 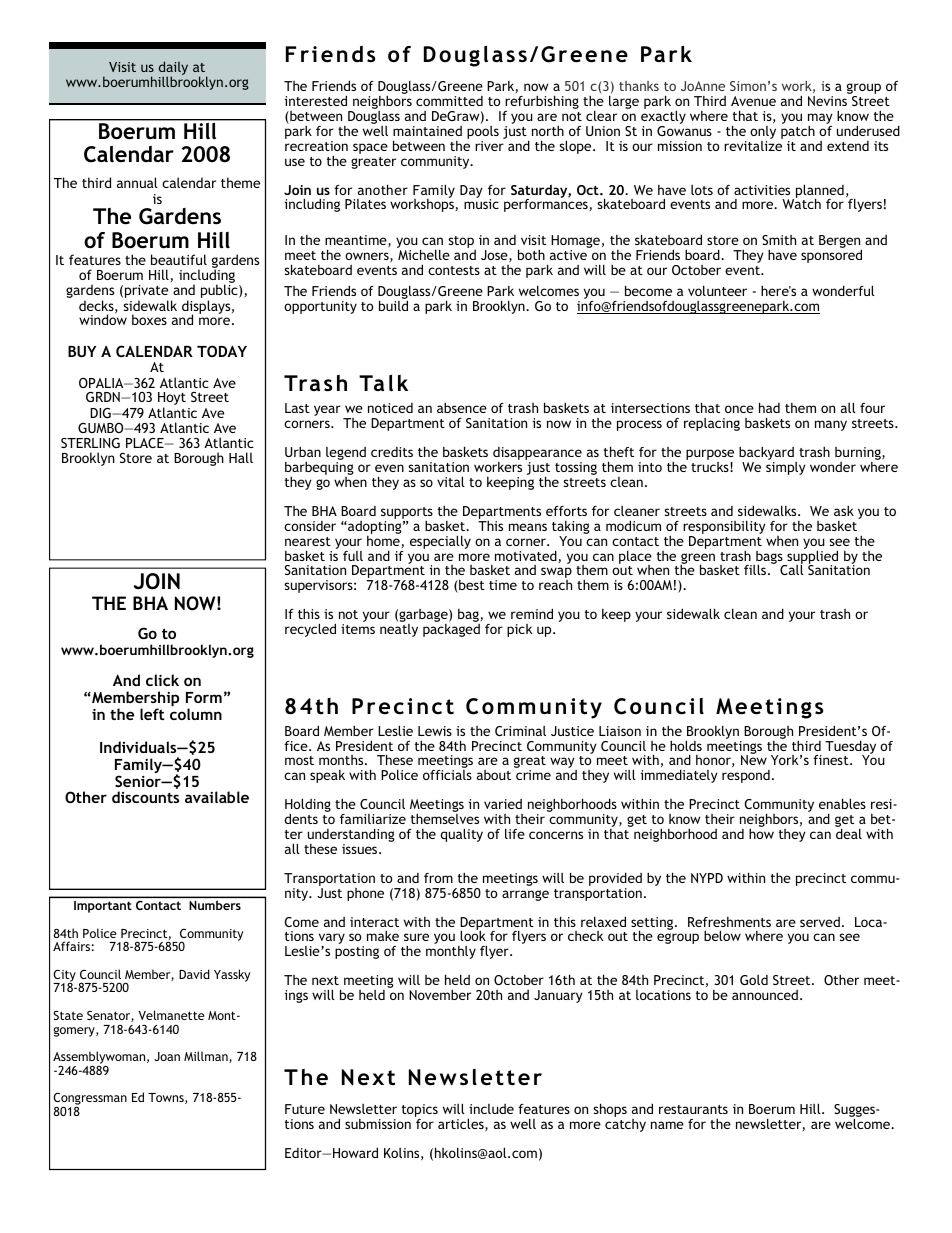 I want to click on Avenue, so click(x=753, y=101).
